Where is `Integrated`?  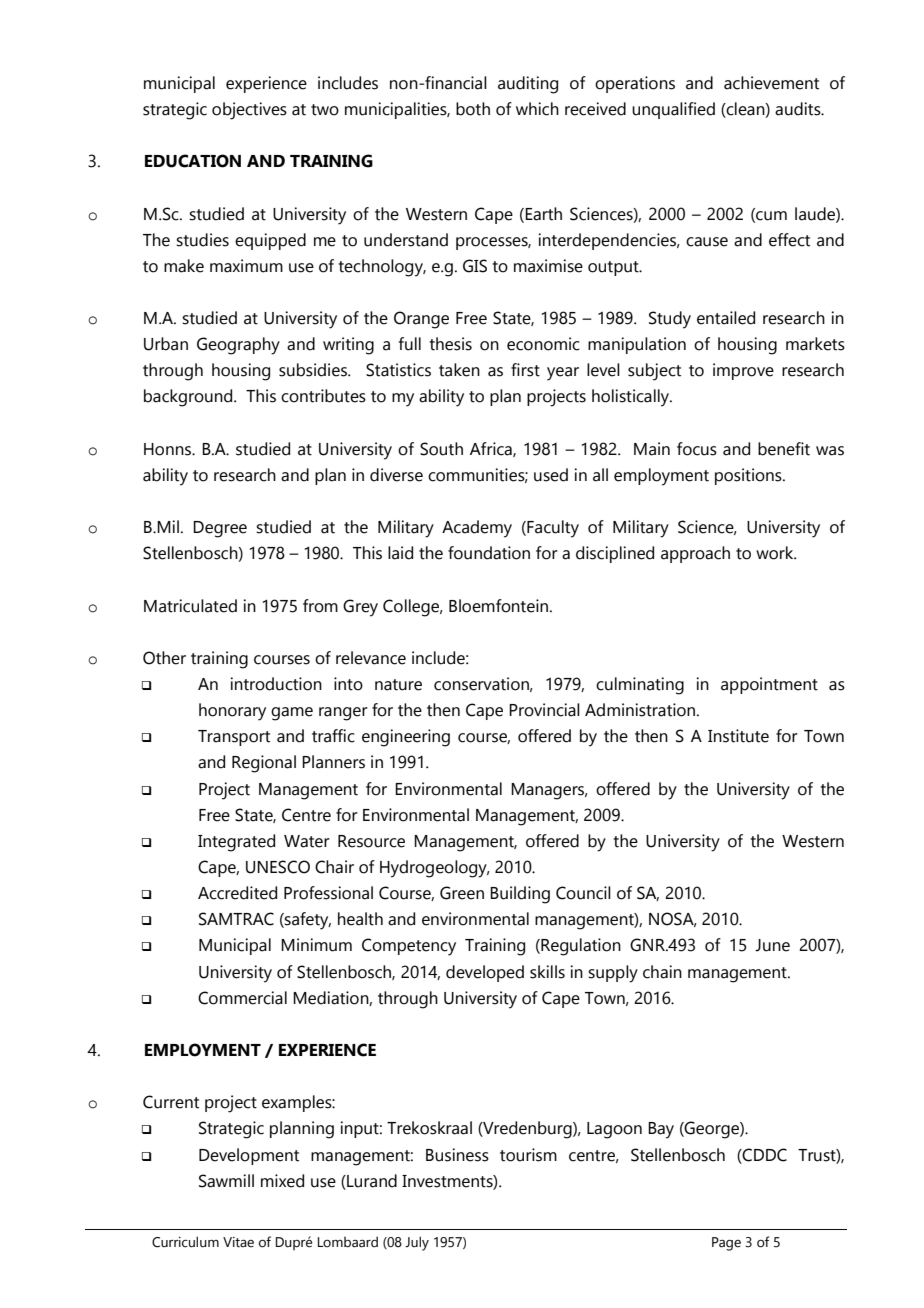
Integrated is located at coordinates (236, 843).
